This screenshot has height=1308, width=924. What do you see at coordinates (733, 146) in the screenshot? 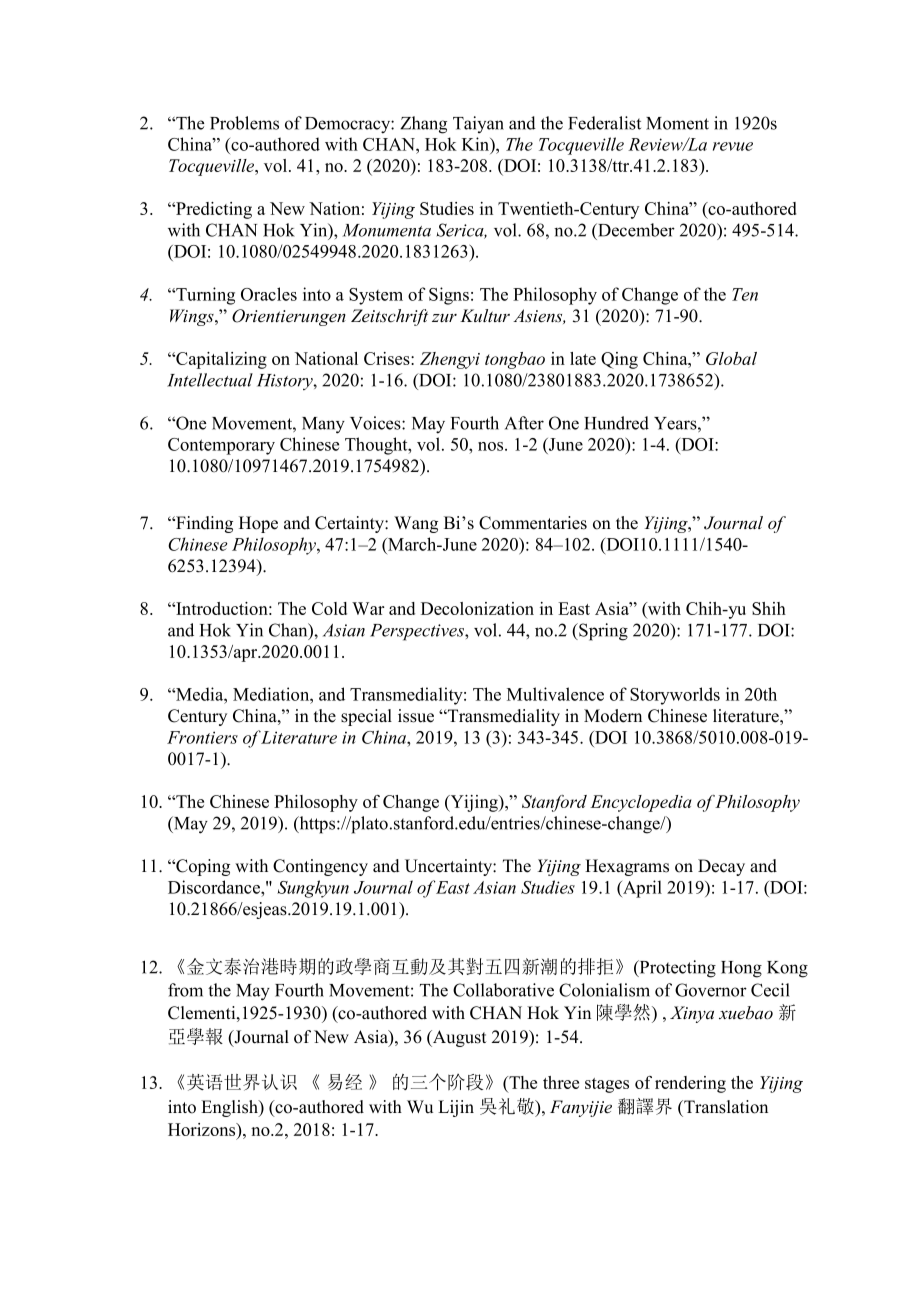
I see `revue` at bounding box center [733, 146].
